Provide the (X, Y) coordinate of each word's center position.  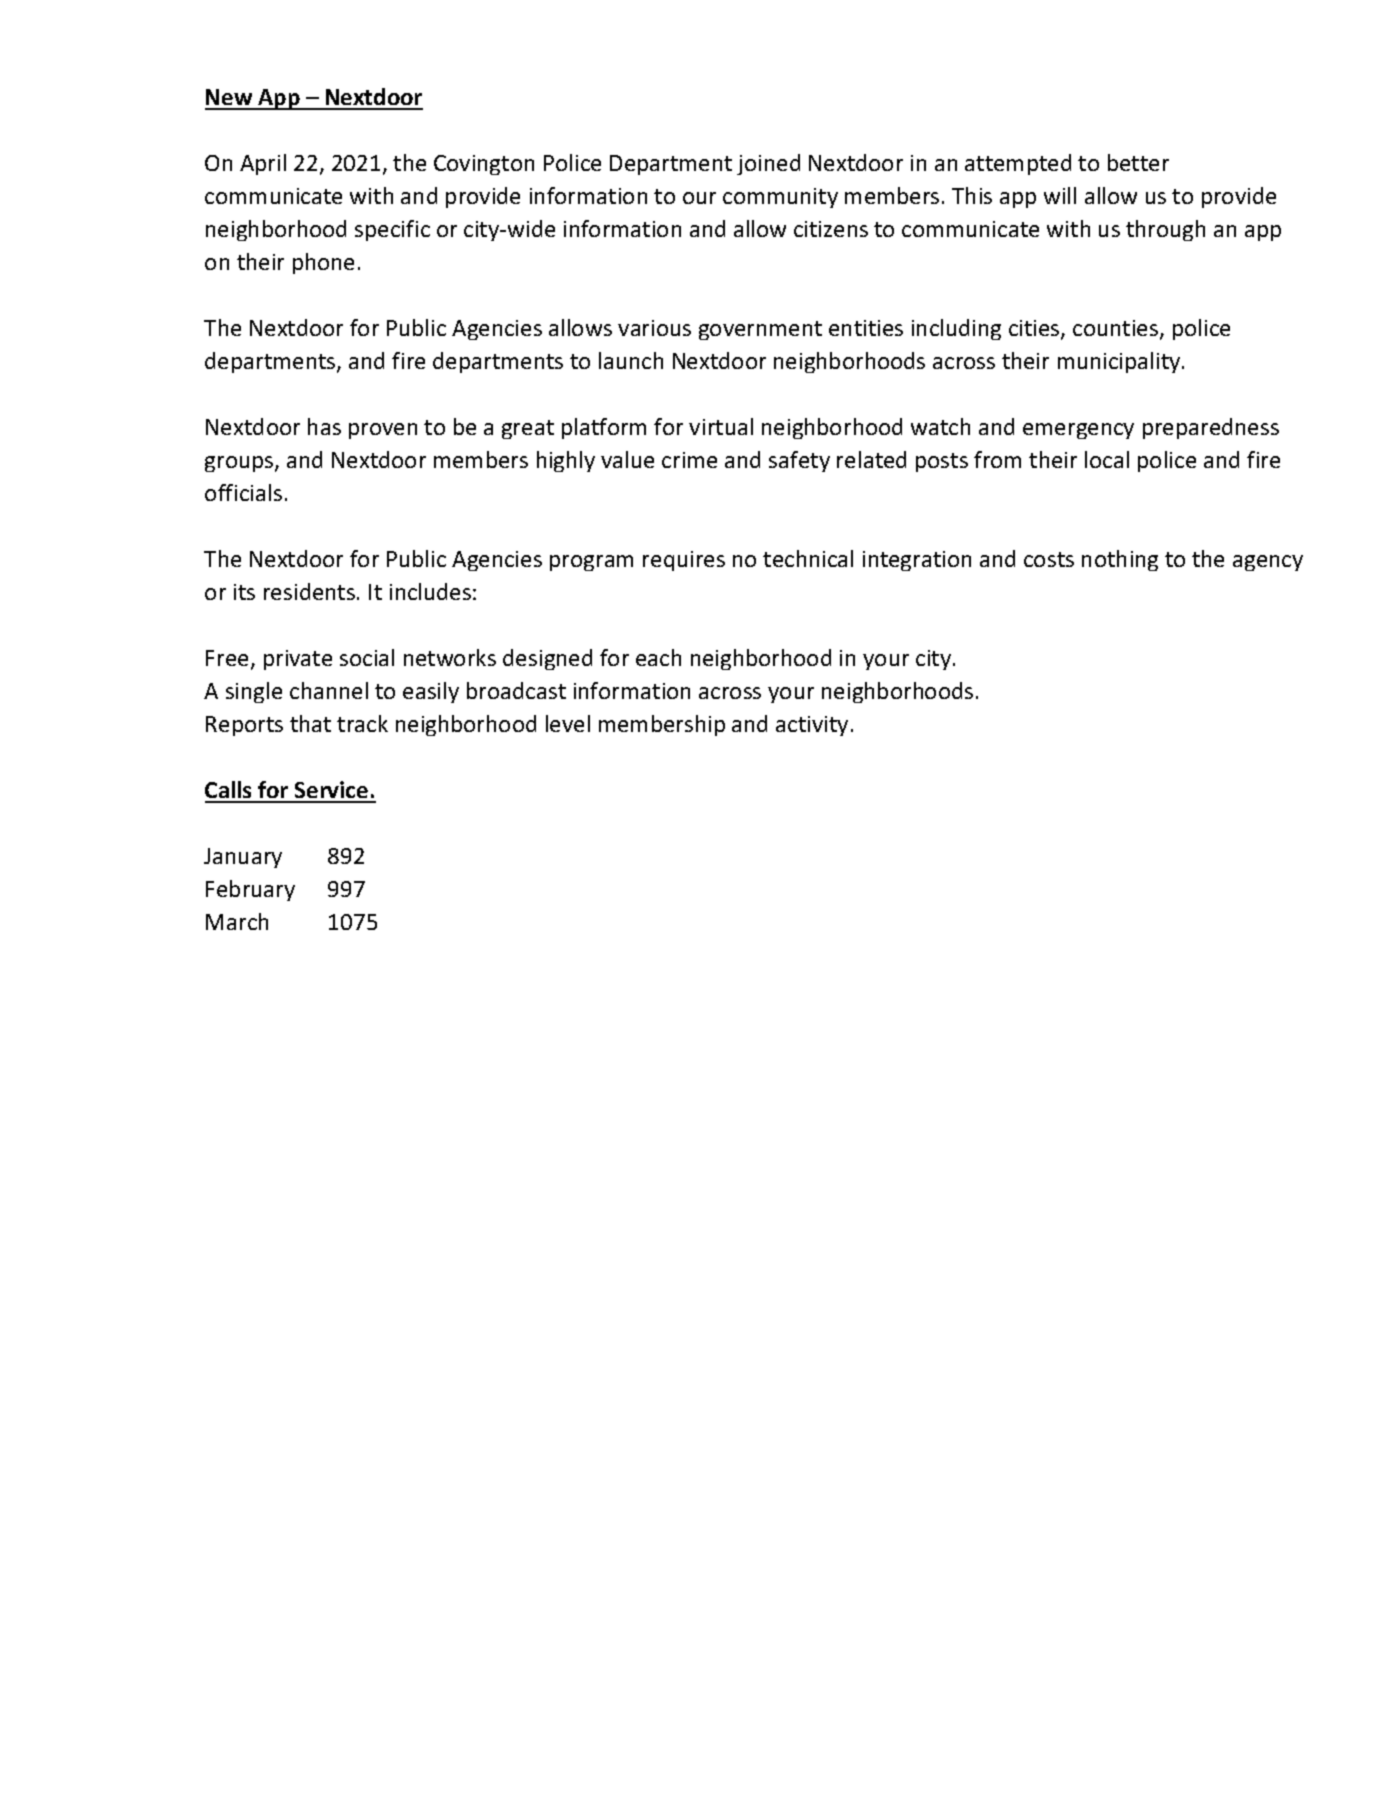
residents (309, 591)
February (250, 890)
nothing (1120, 560)
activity (812, 726)
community (780, 198)
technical (808, 558)
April (263, 164)
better (1138, 162)
